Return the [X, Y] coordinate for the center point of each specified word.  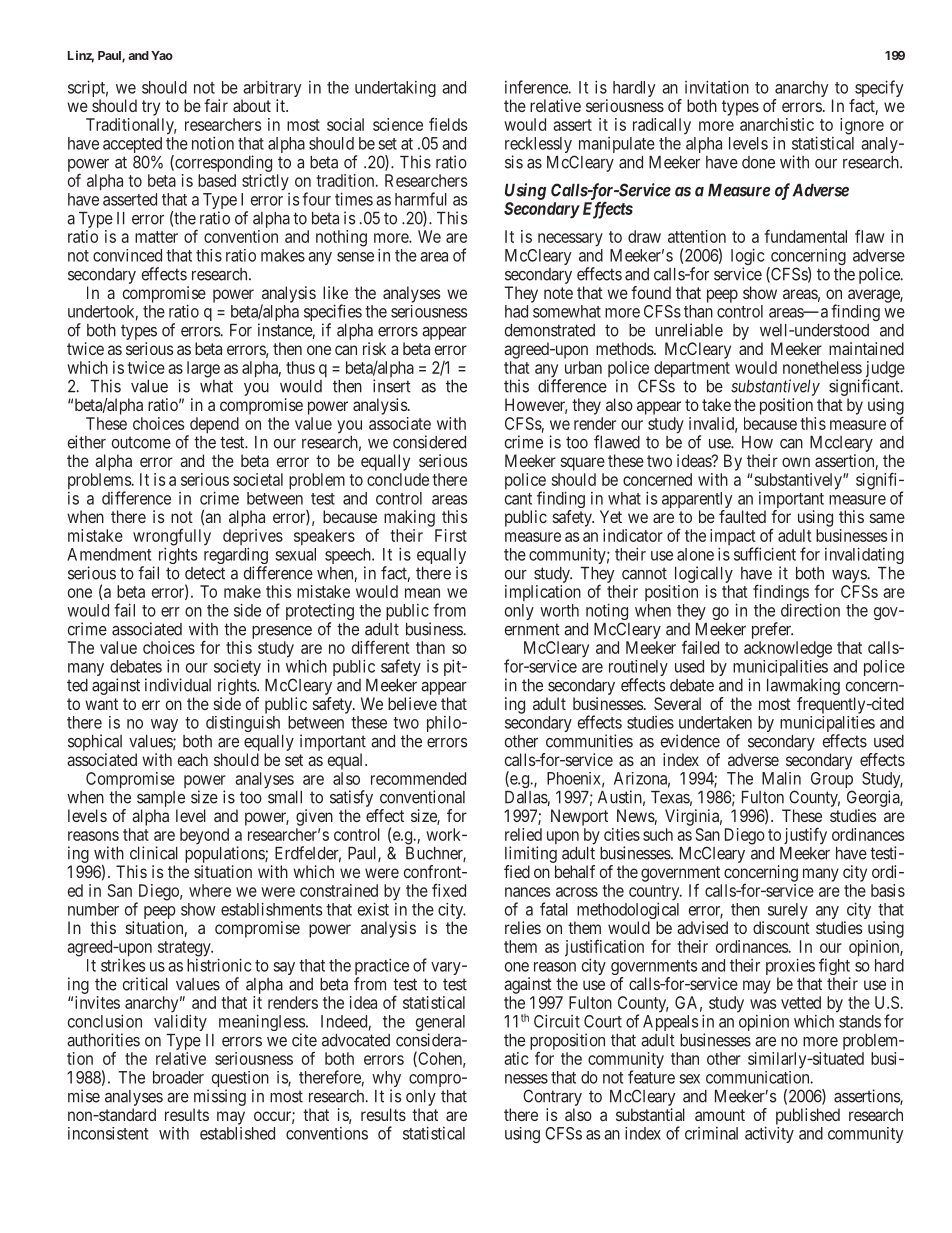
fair [216, 105]
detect [205, 573]
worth [559, 610]
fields [448, 124]
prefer [772, 630]
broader [178, 1077]
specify [878, 90]
